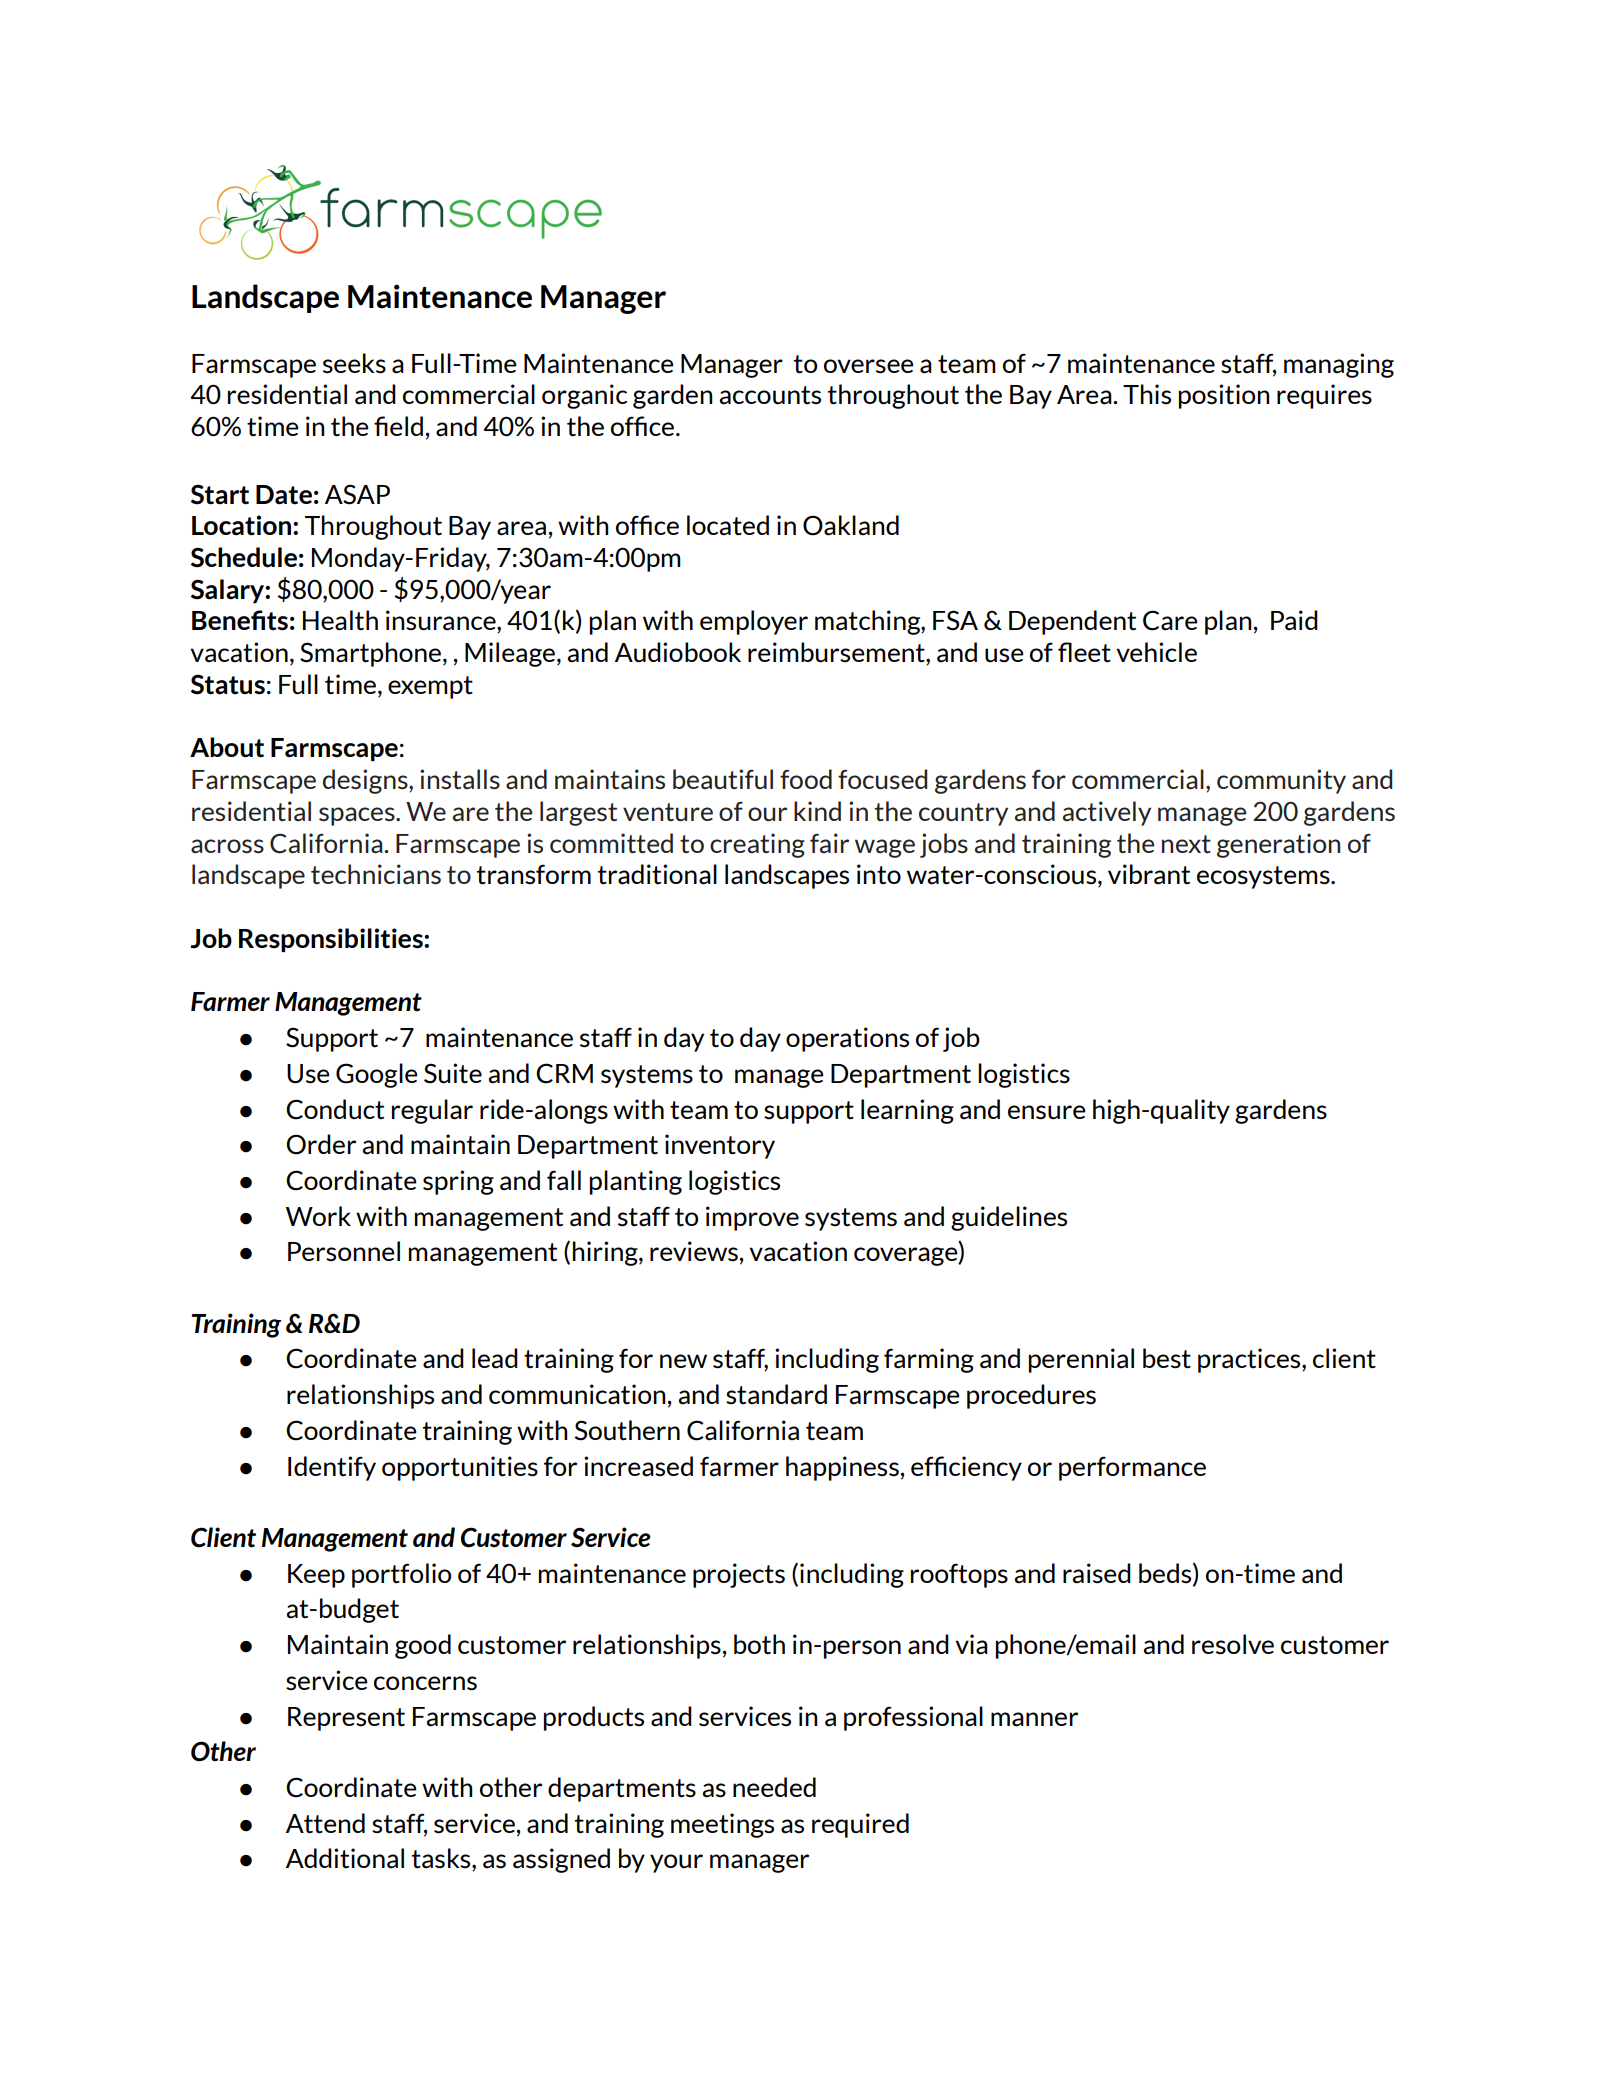 Image resolution: width=1619 pixels, height=2095 pixels. I want to click on standard, so click(776, 1394).
